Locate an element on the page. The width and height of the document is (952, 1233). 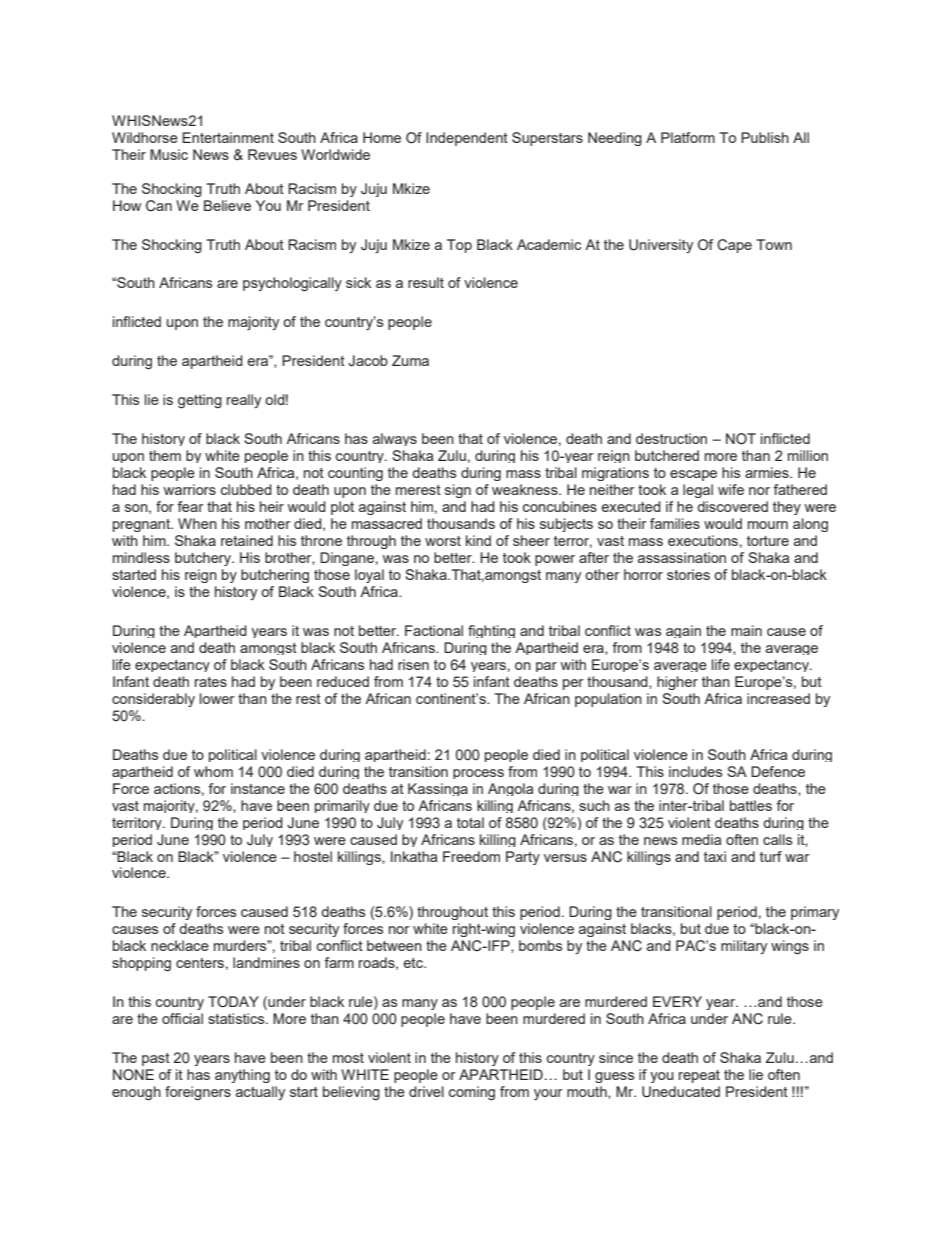
anything is located at coordinates (242, 1076).
